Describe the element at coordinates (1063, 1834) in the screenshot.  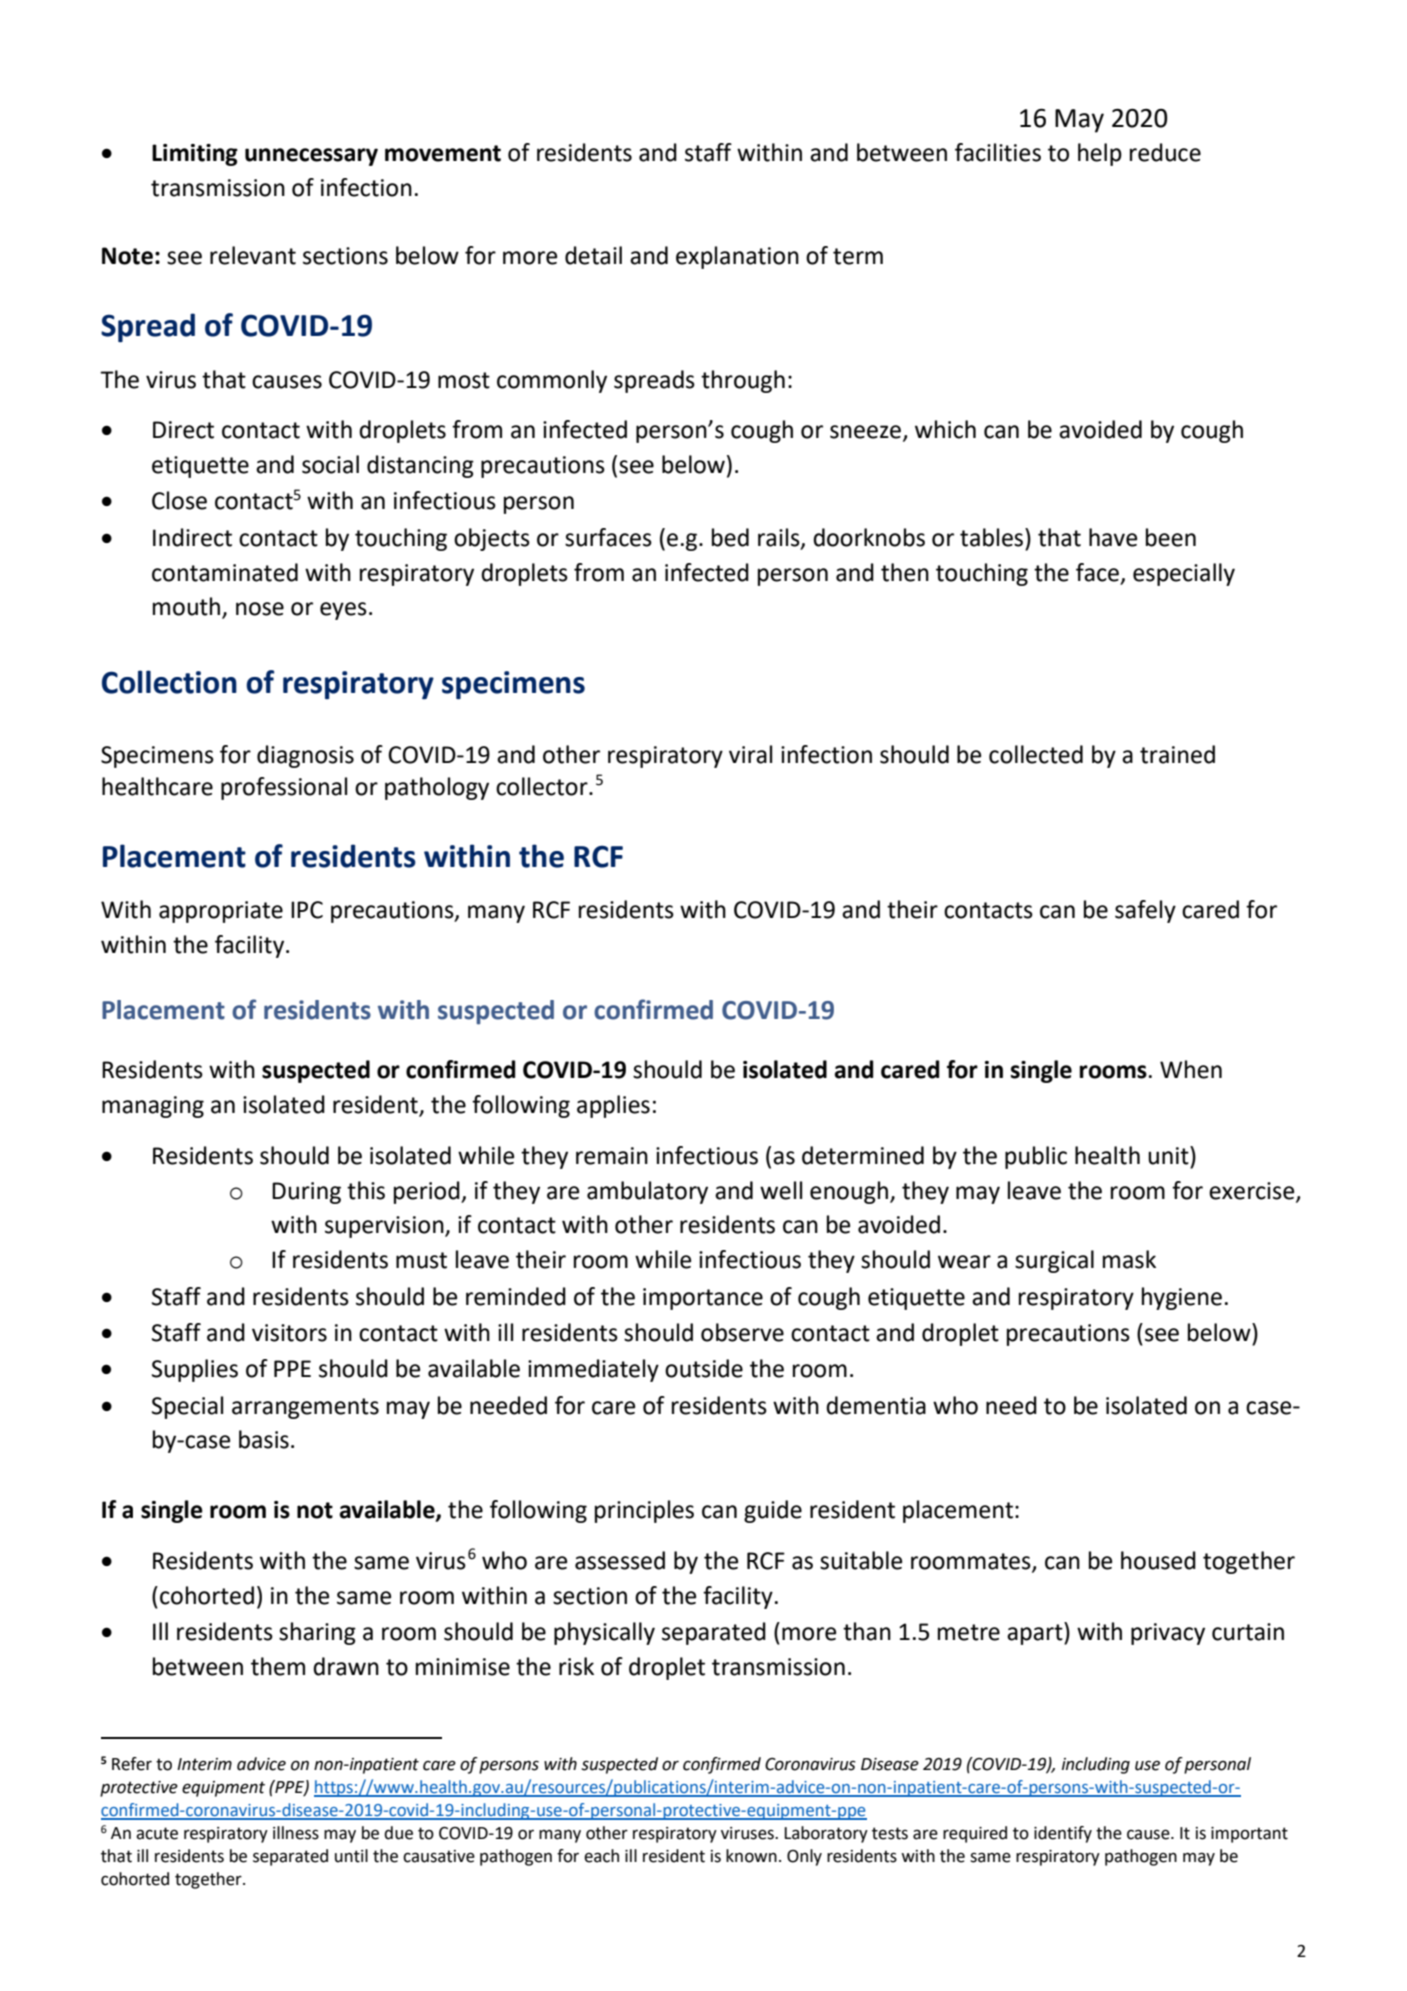
I see `identify` at that location.
